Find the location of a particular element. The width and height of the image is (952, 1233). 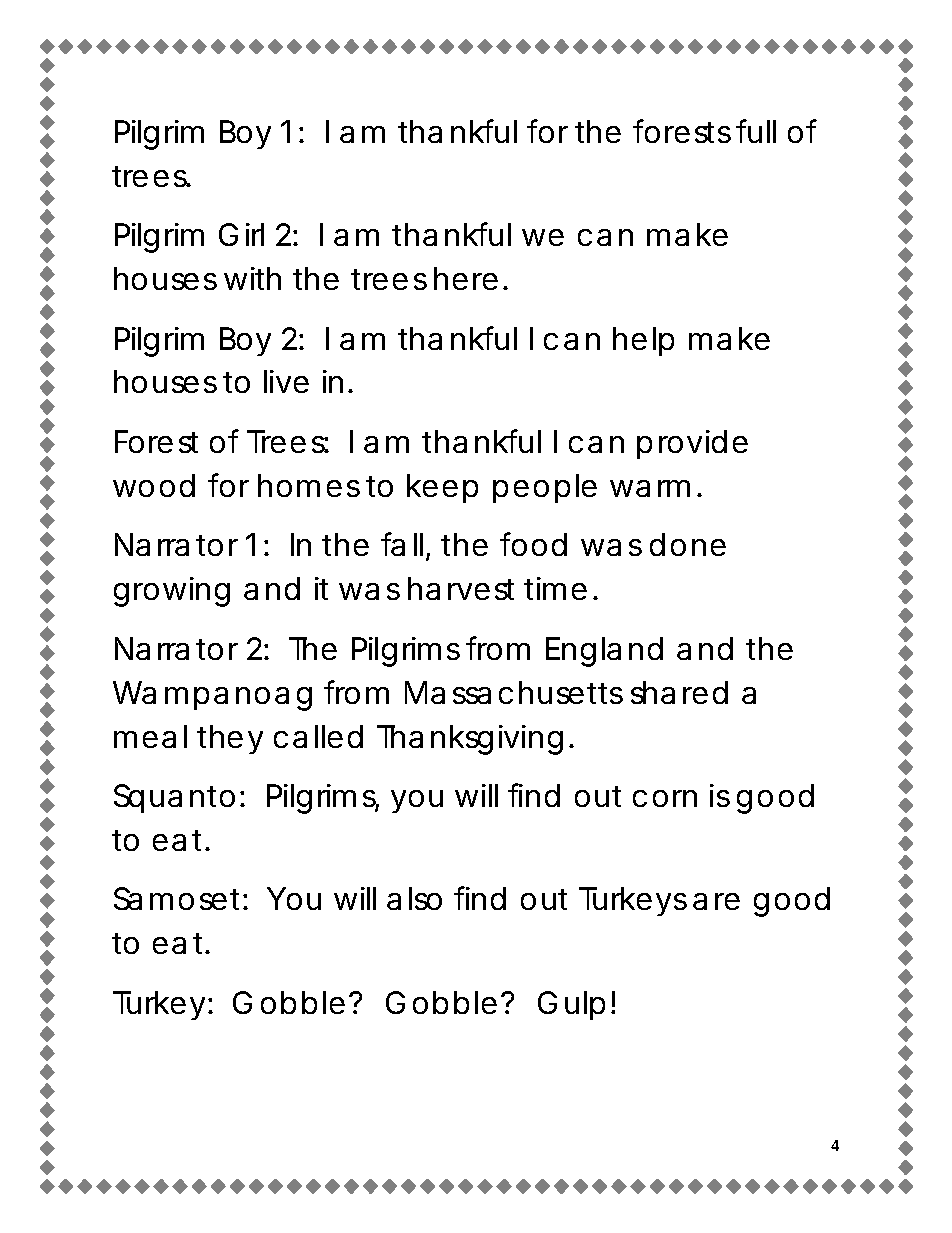

Gulp is located at coordinates (571, 1005).
